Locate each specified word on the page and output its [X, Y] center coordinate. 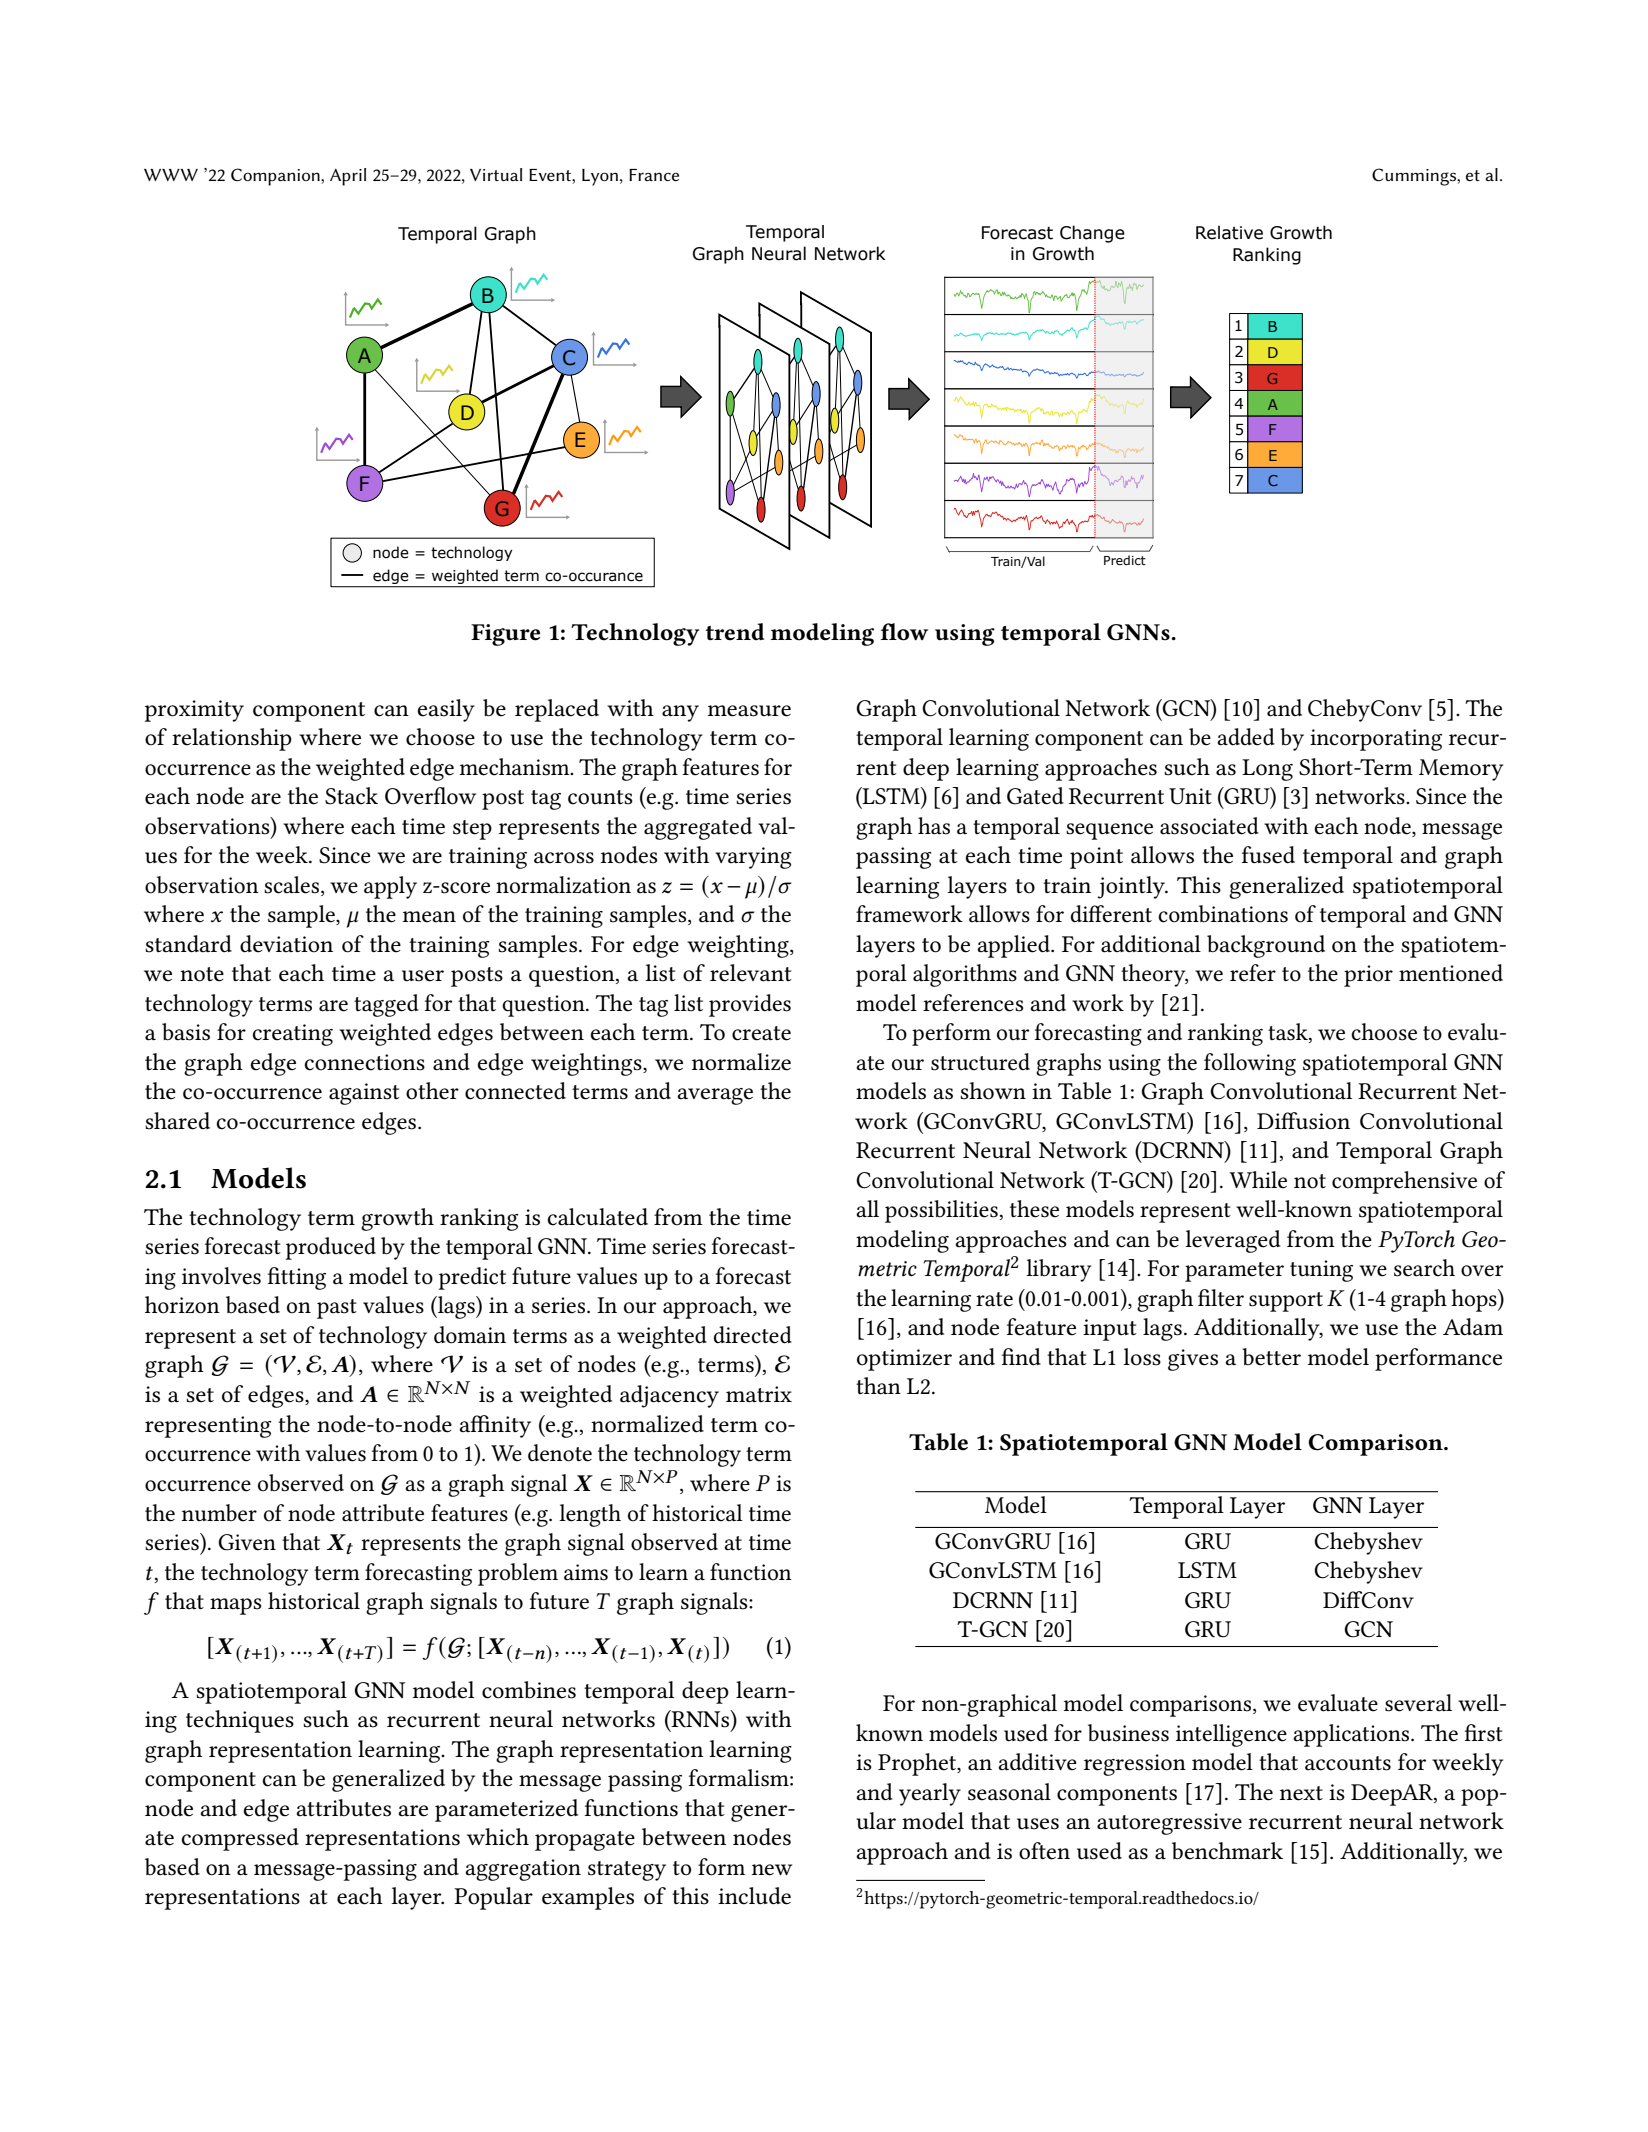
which [498, 1837]
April [348, 177]
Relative [1229, 232]
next [1301, 1793]
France [654, 175]
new [772, 1870]
